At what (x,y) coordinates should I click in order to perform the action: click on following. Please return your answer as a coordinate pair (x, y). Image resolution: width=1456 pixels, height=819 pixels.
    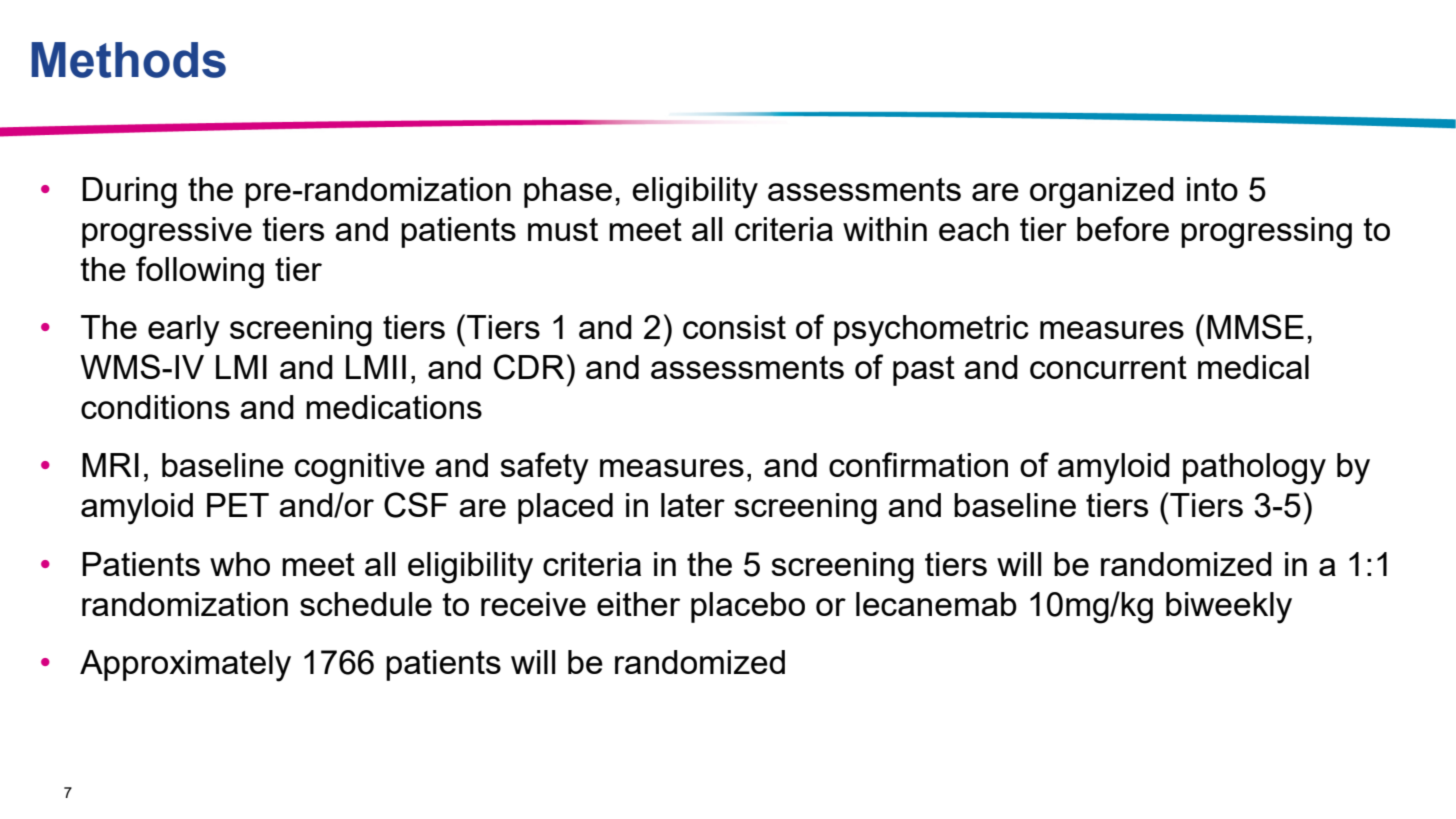
    Looking at the image, I should click on (200, 272).
